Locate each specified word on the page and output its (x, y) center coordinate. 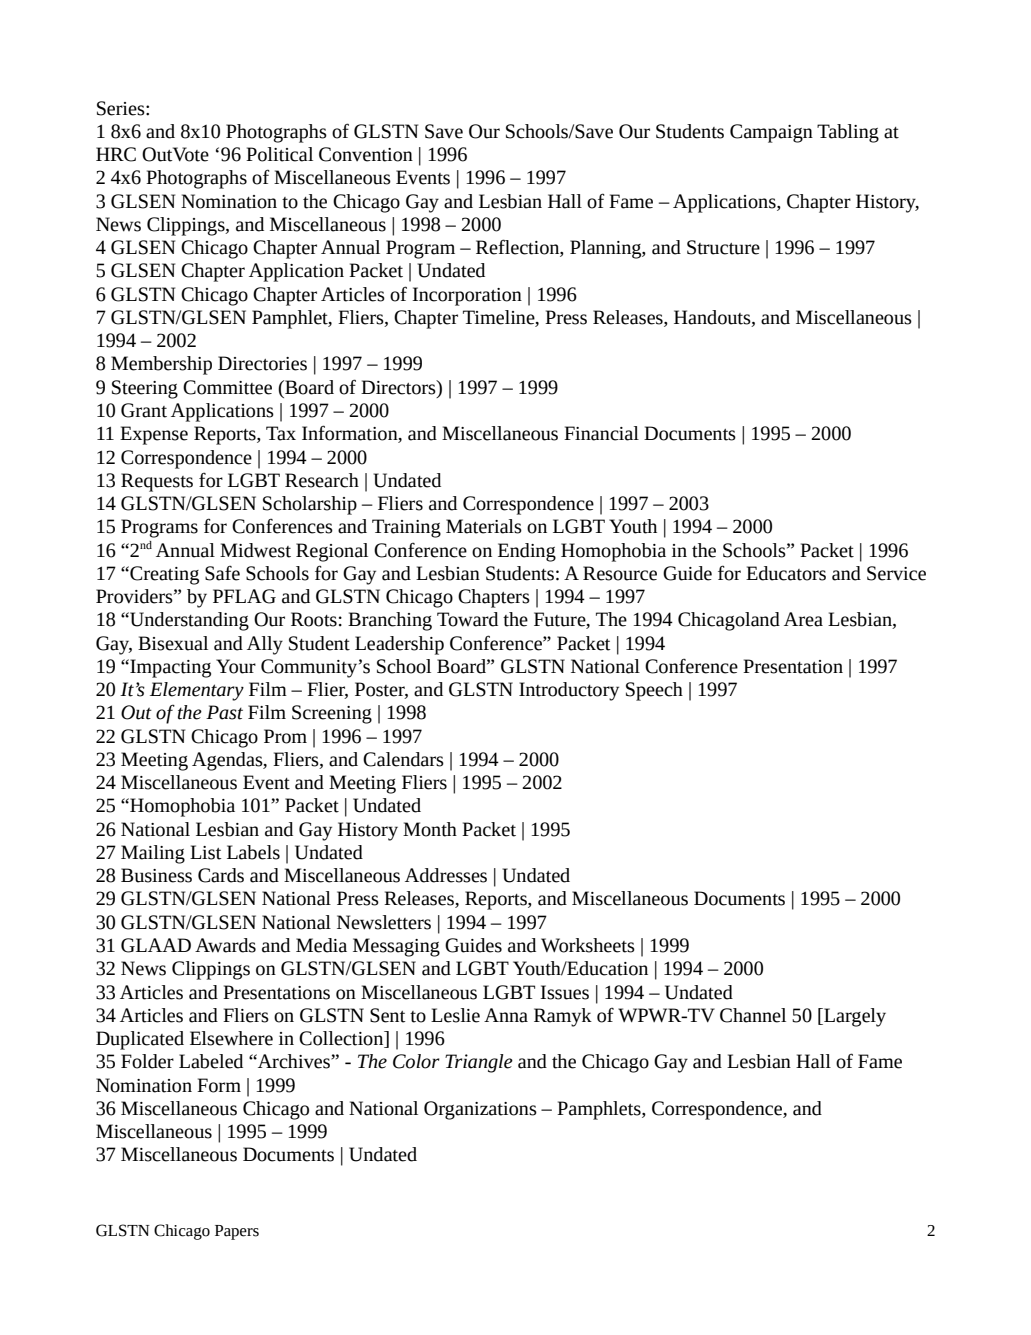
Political (279, 154)
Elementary (197, 691)
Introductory (569, 691)
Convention (366, 154)
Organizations (480, 1110)
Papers (237, 1232)
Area (803, 619)
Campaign (771, 133)
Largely (854, 1017)
